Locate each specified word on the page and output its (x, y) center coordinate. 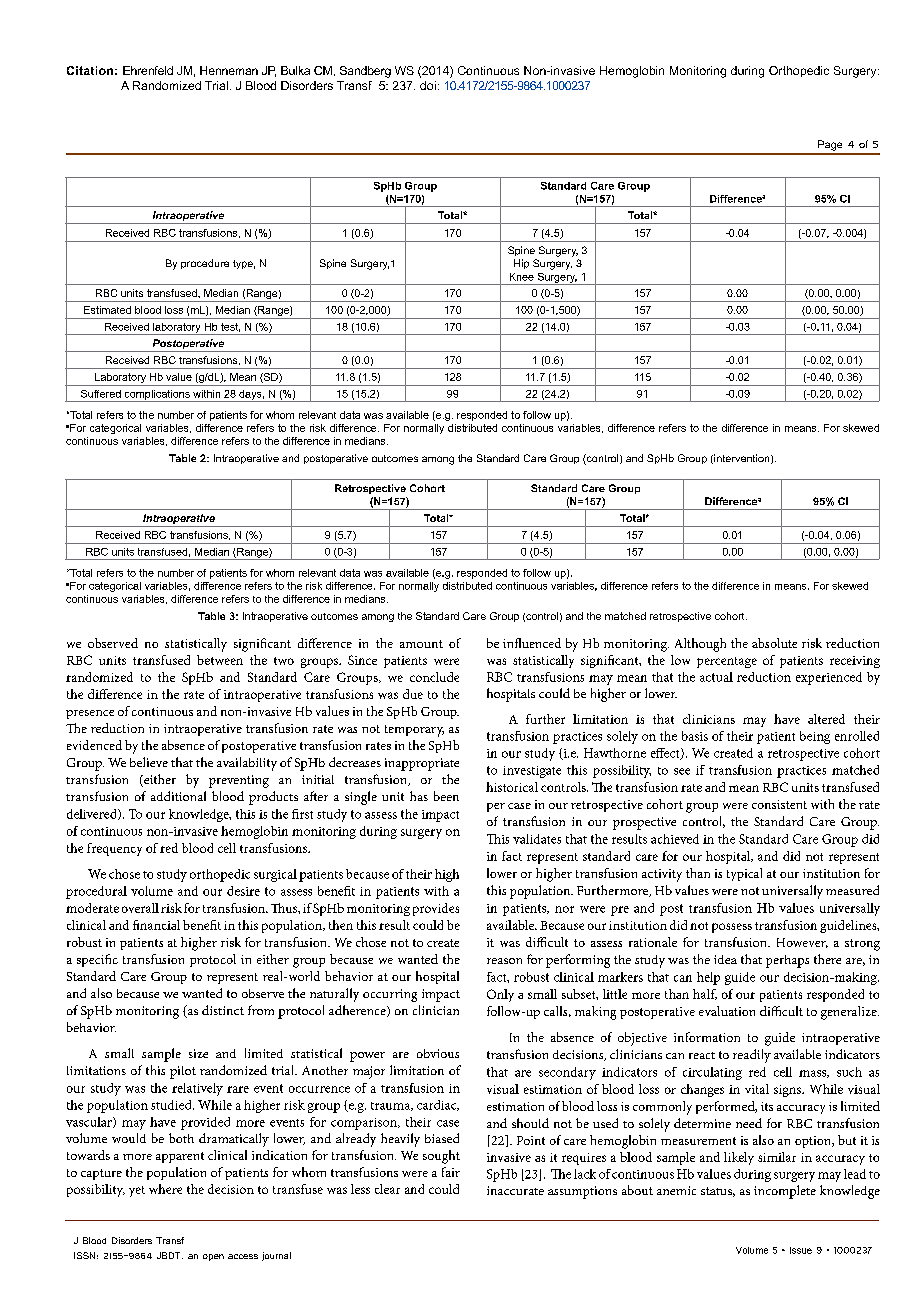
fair (451, 1172)
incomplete (785, 1192)
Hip (521, 264)
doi (428, 85)
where (165, 1189)
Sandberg (365, 72)
